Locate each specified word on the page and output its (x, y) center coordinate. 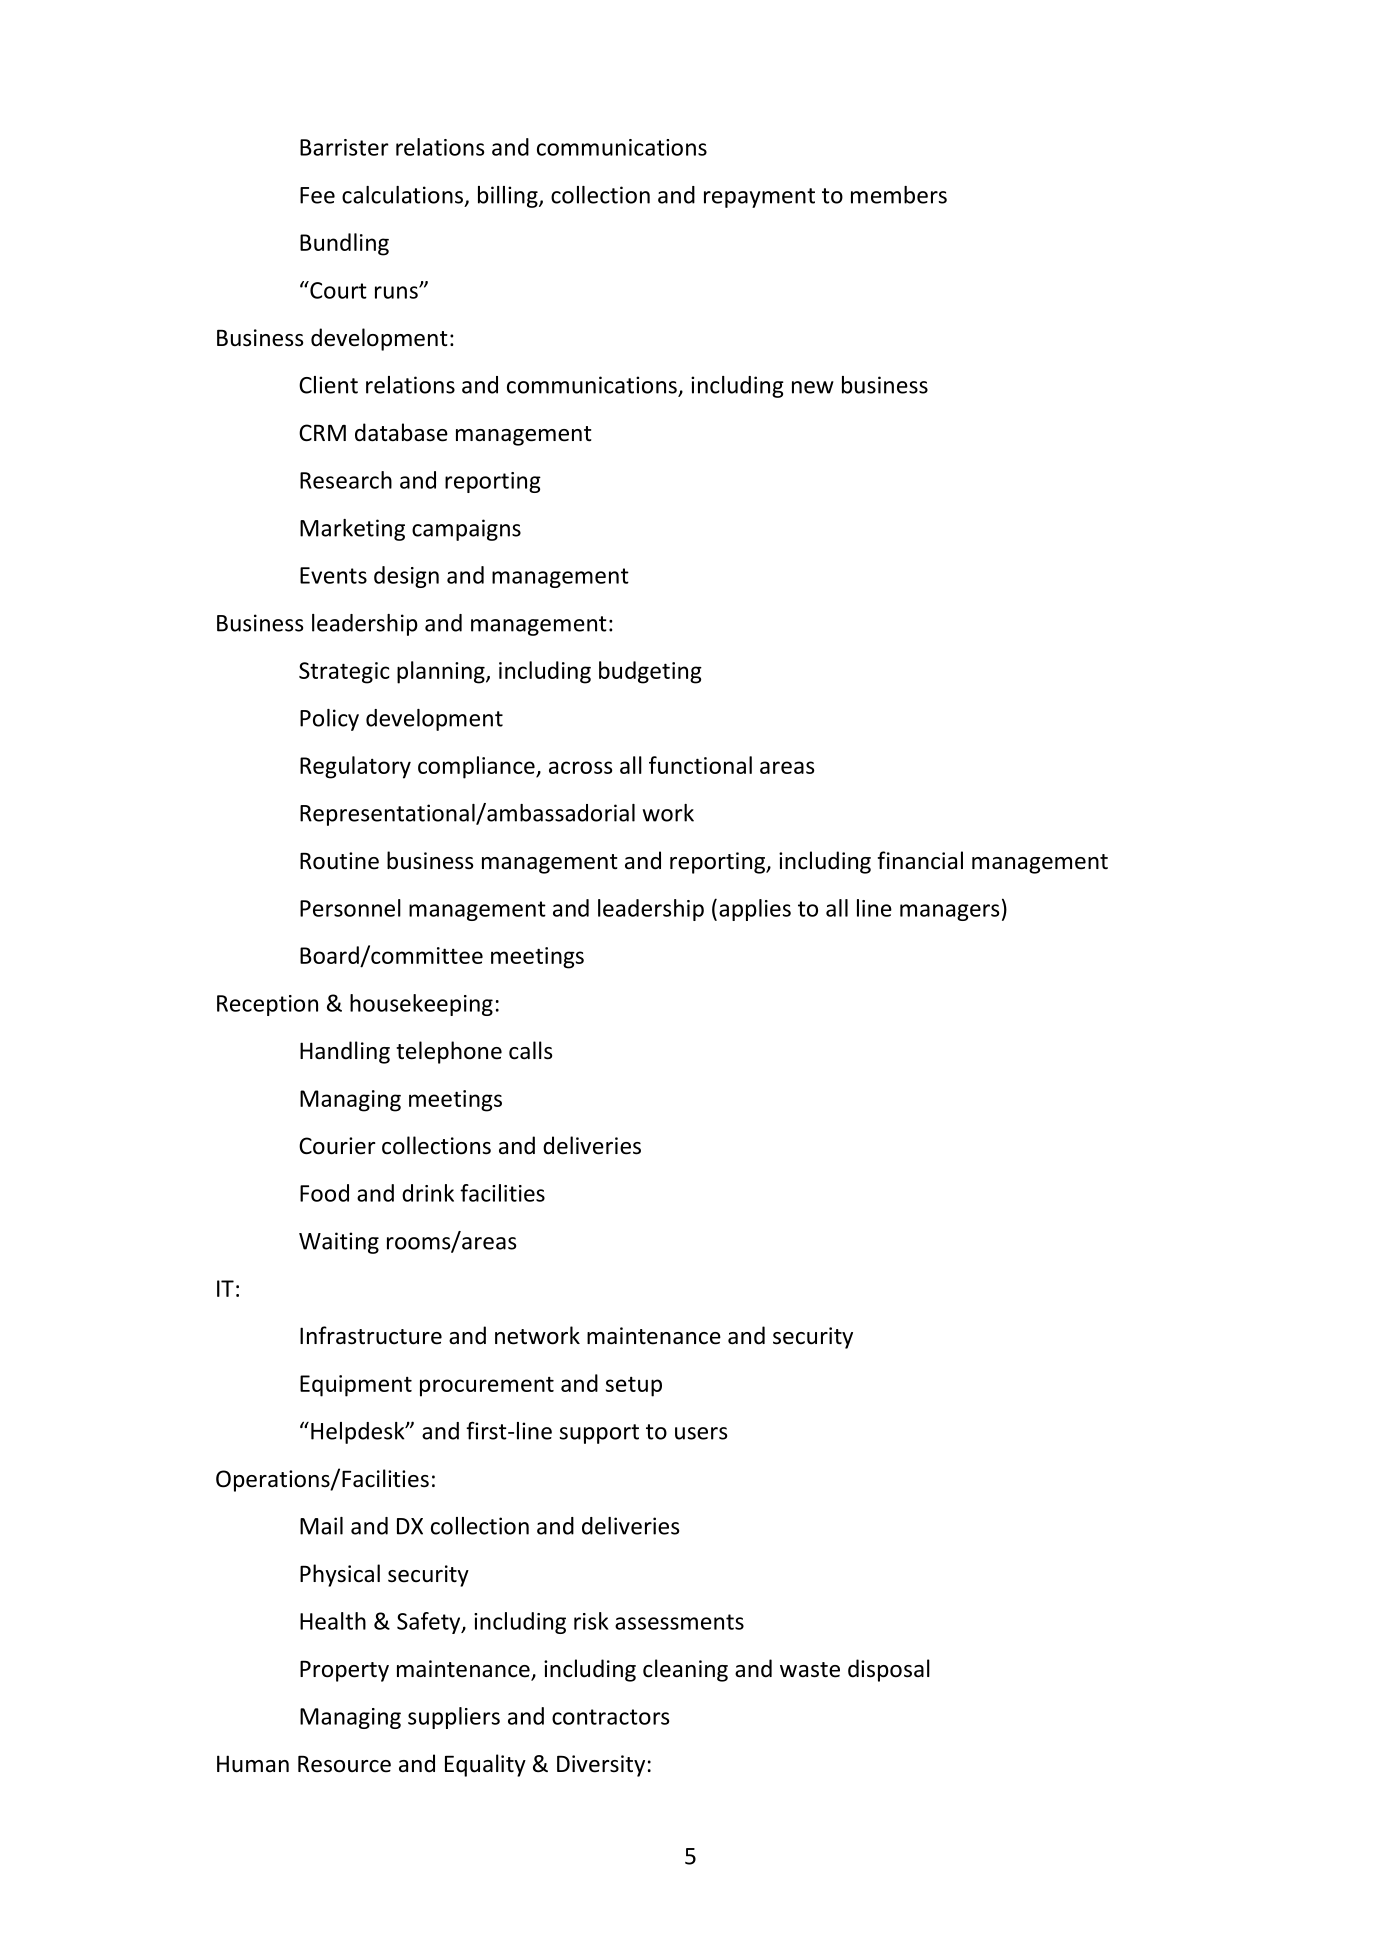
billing (509, 197)
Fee (317, 195)
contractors (611, 1717)
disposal (889, 1670)
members (899, 195)
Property (344, 1671)
